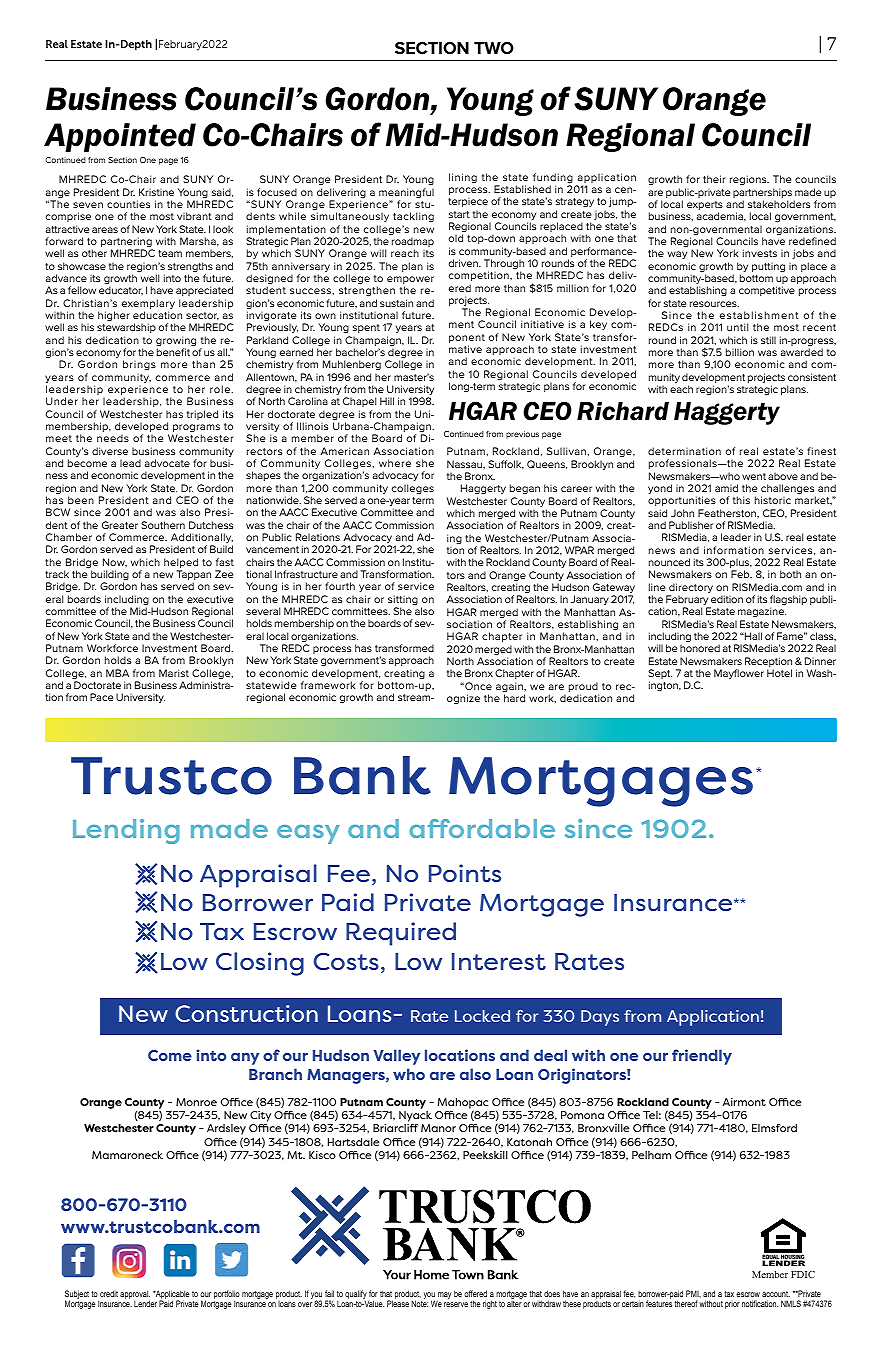  What do you see at coordinates (174, 673) in the screenshot?
I see `Marist` at bounding box center [174, 673].
